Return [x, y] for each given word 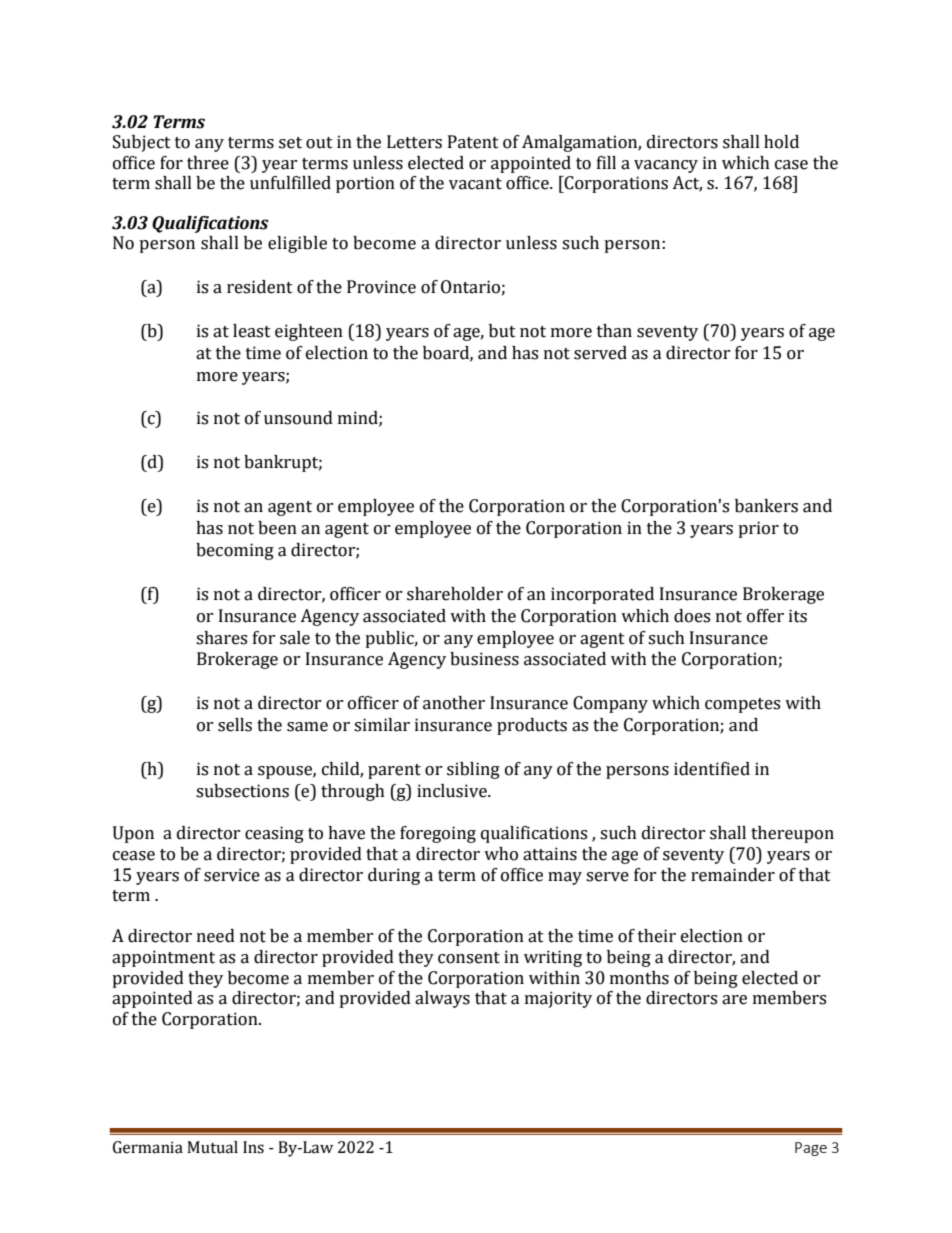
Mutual [212, 1147]
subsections [242, 791]
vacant [475, 184]
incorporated [602, 595]
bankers [766, 506]
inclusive [453, 791]
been [277, 528]
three [208, 163]
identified [712, 769]
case [791, 165]
